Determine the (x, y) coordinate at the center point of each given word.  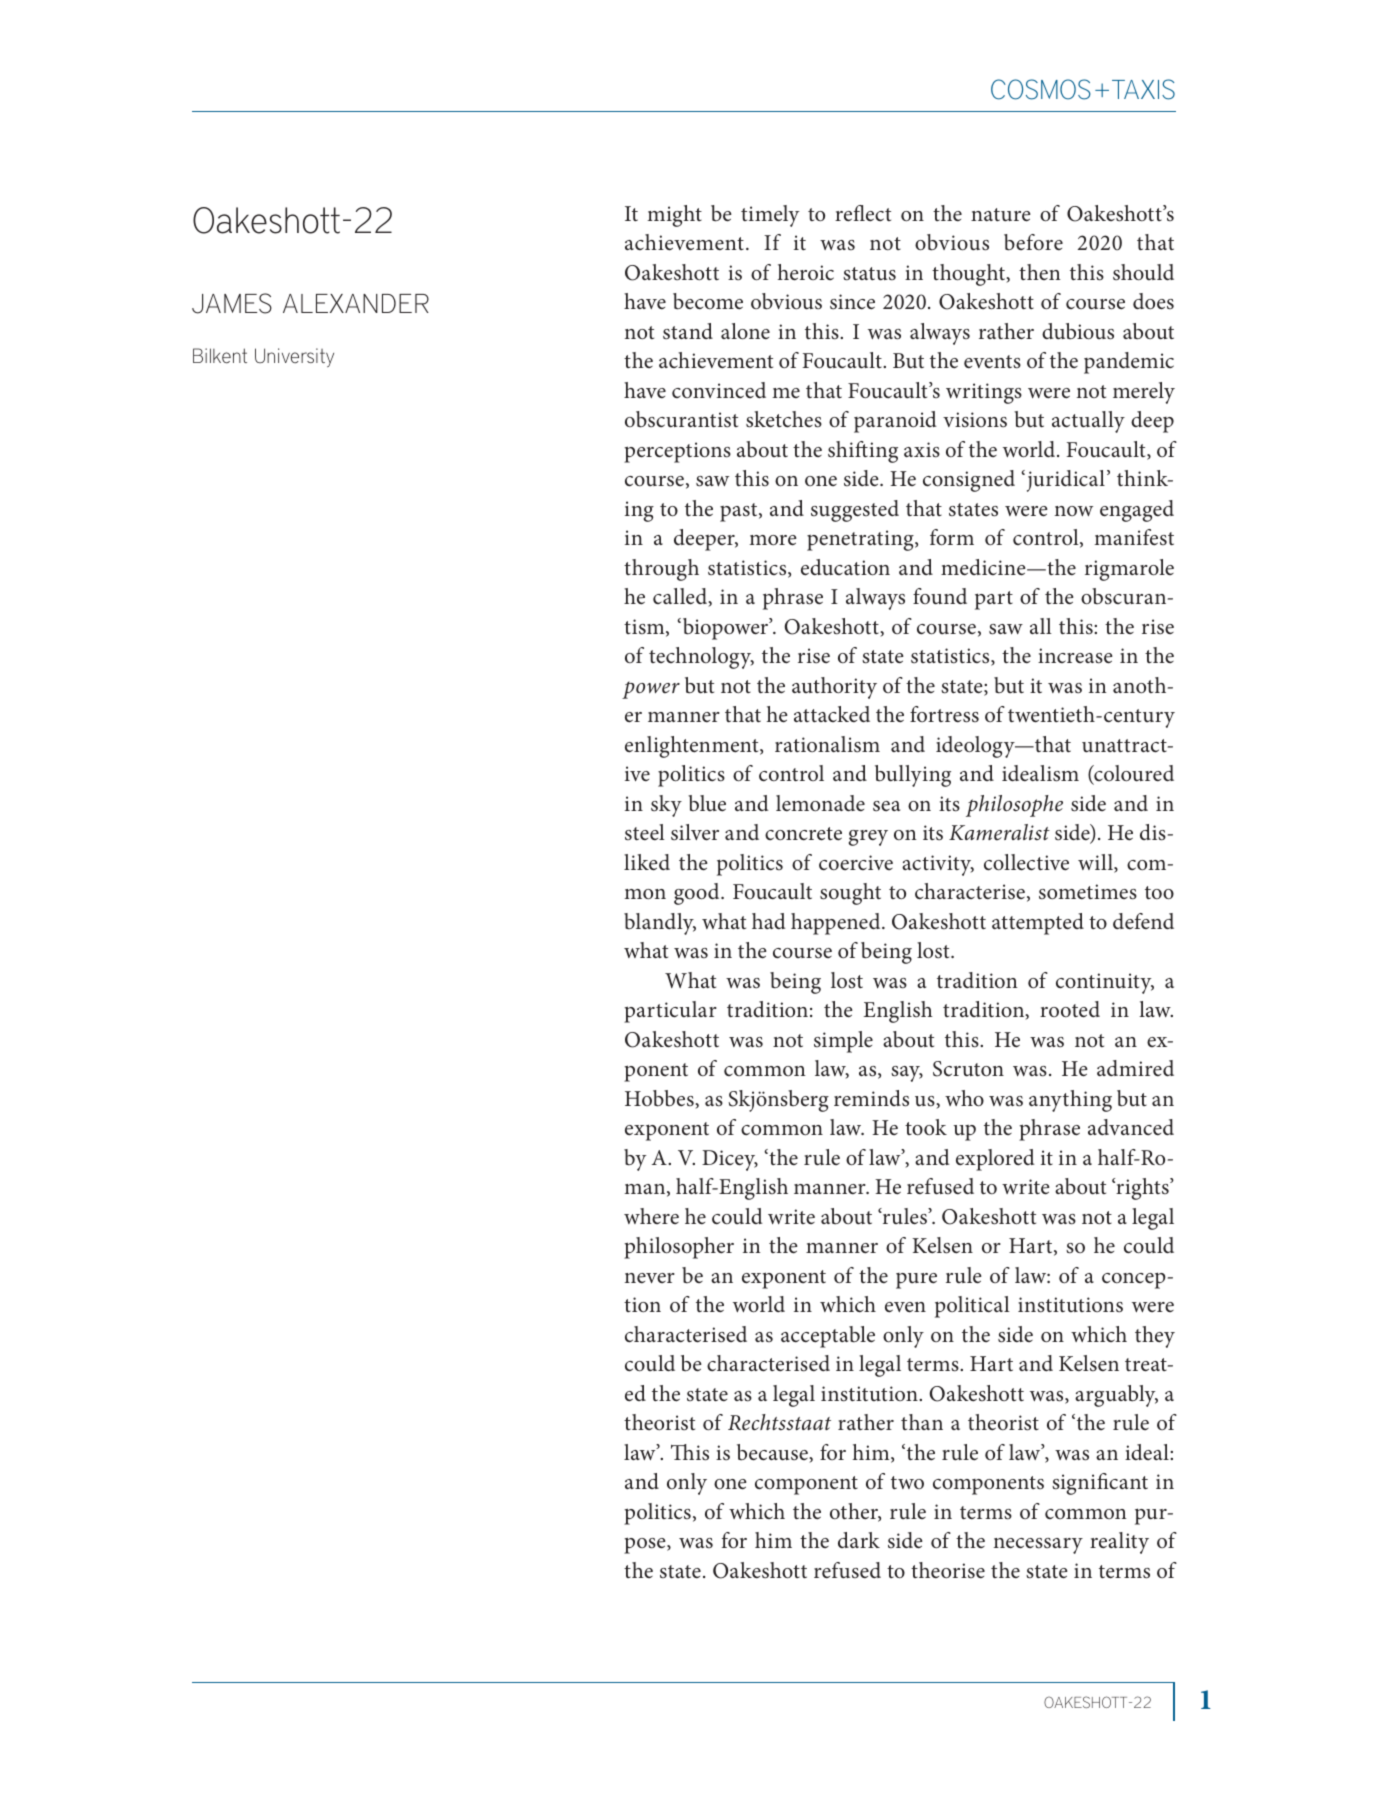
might (674, 216)
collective (1026, 862)
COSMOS (1041, 89)
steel (645, 832)
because (773, 1453)
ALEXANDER (356, 303)
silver (695, 832)
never (650, 1278)
